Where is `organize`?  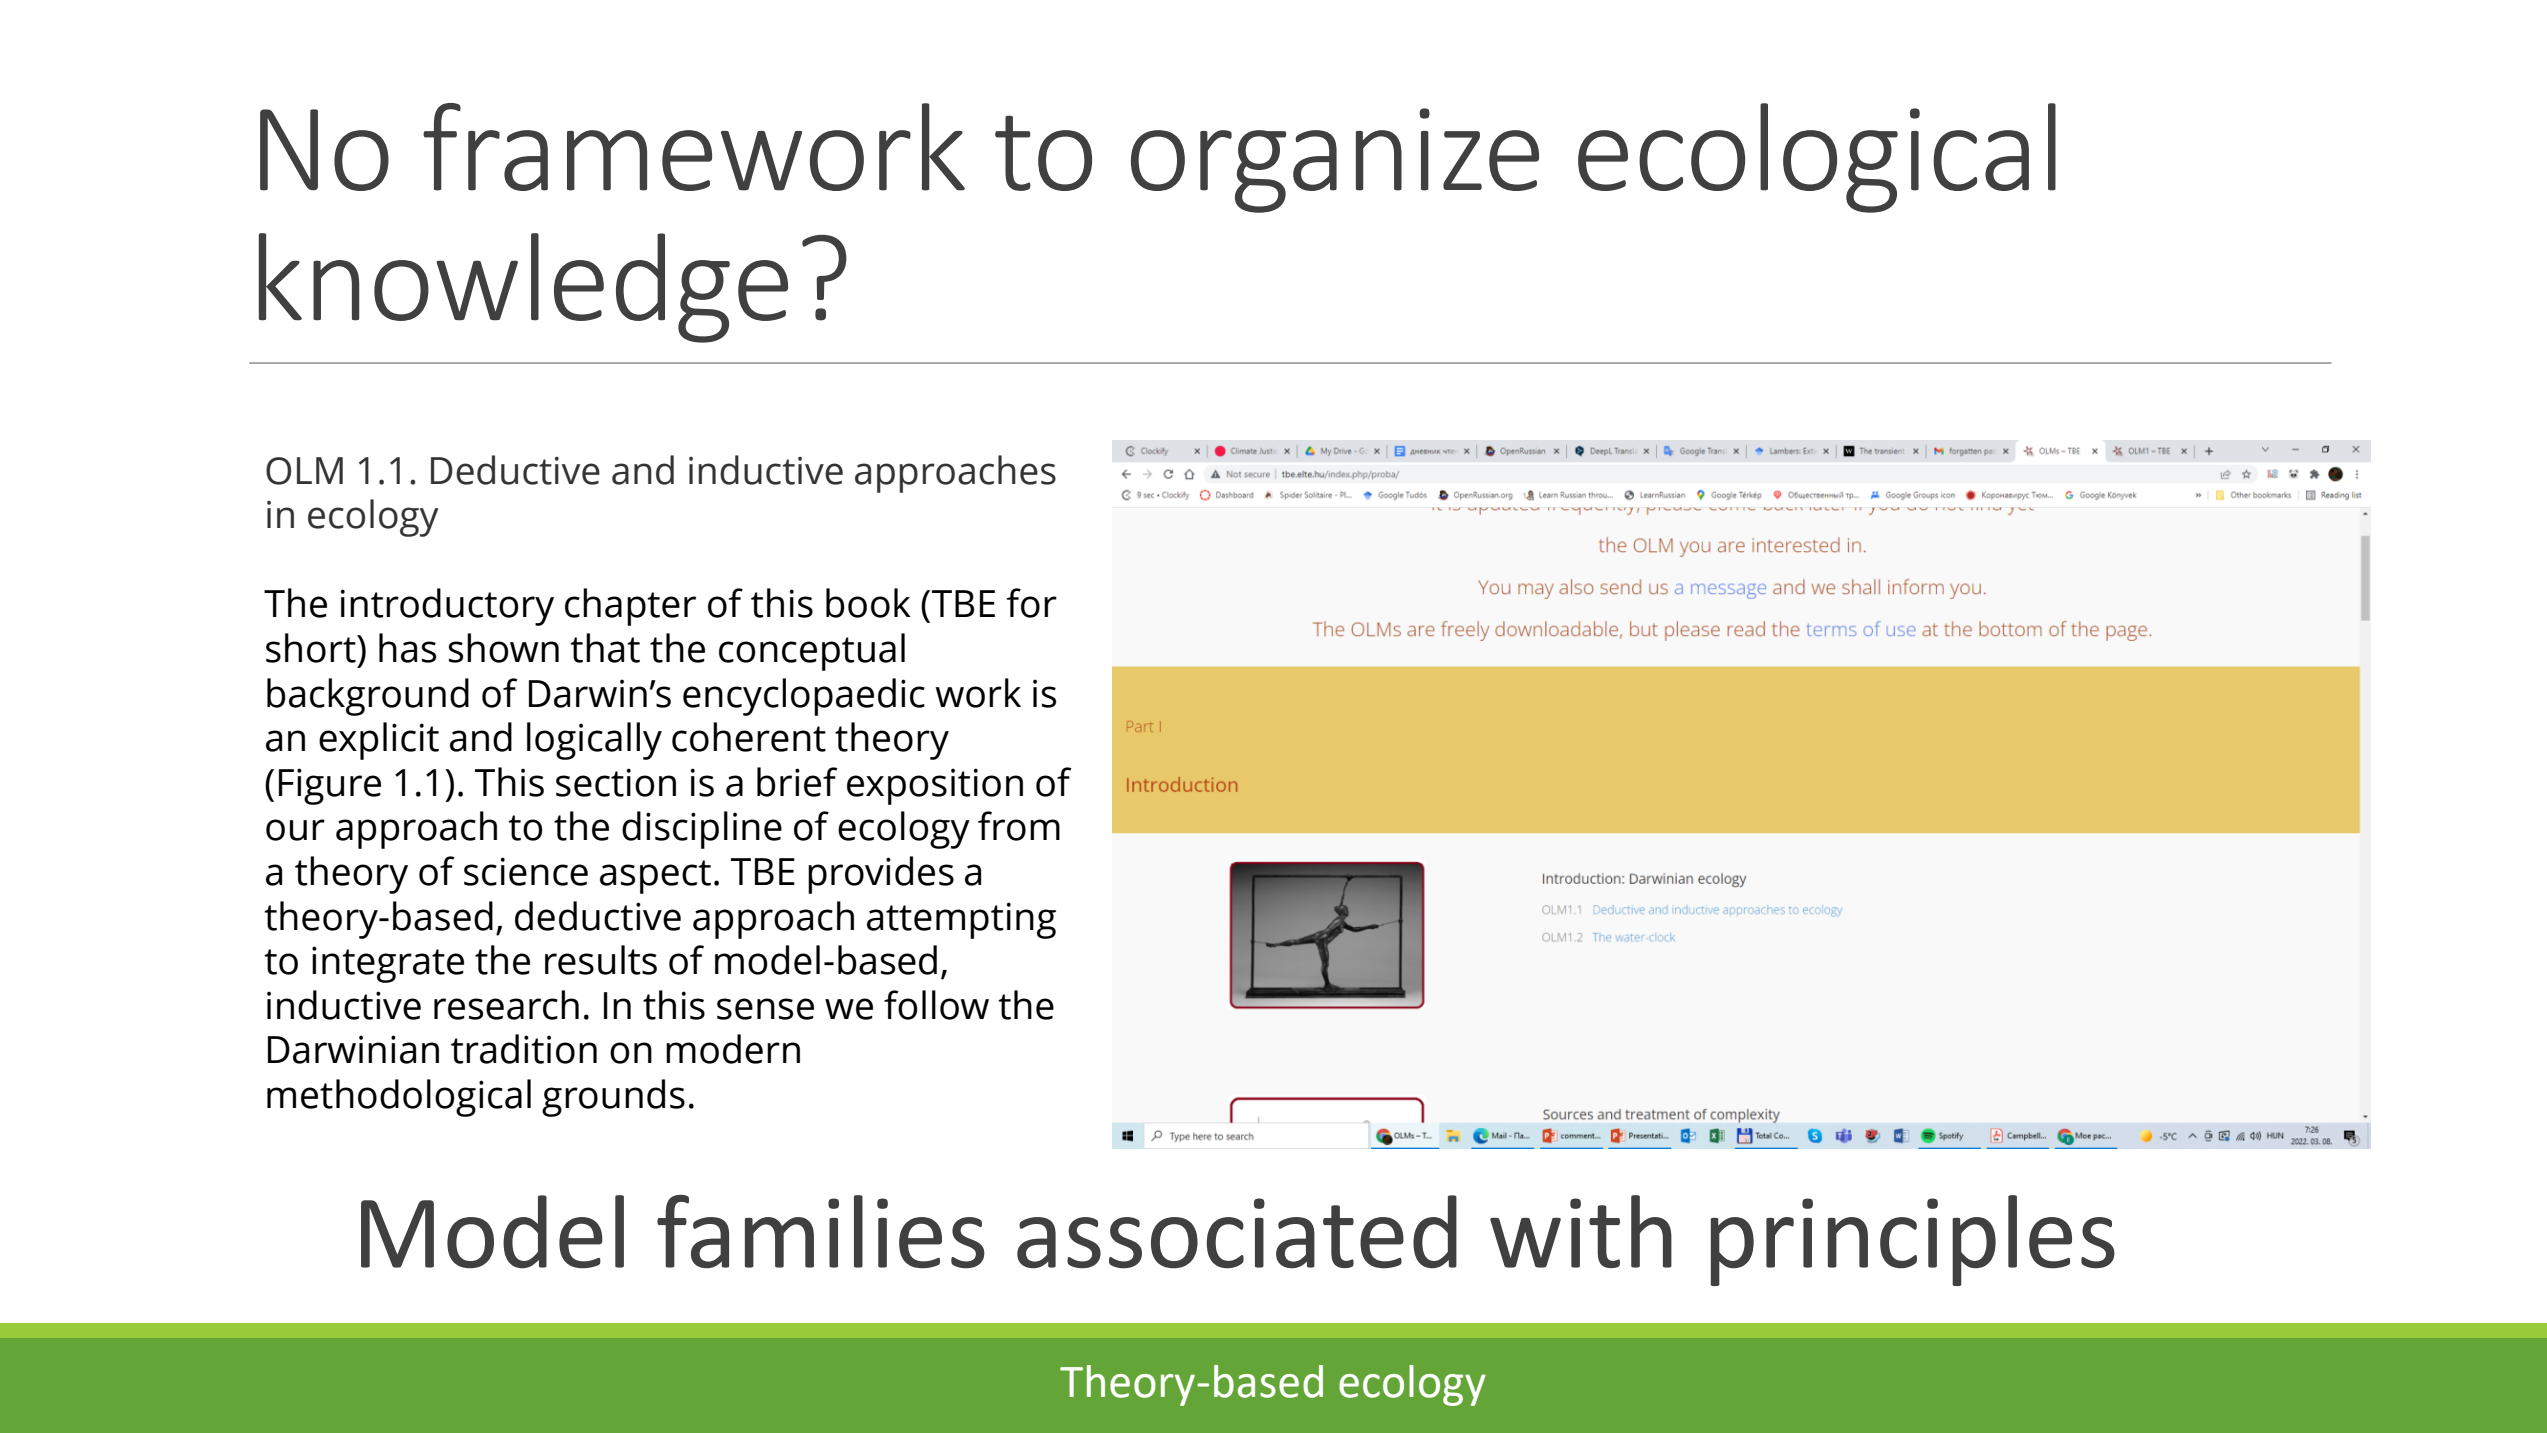 organize is located at coordinates (1335, 160).
